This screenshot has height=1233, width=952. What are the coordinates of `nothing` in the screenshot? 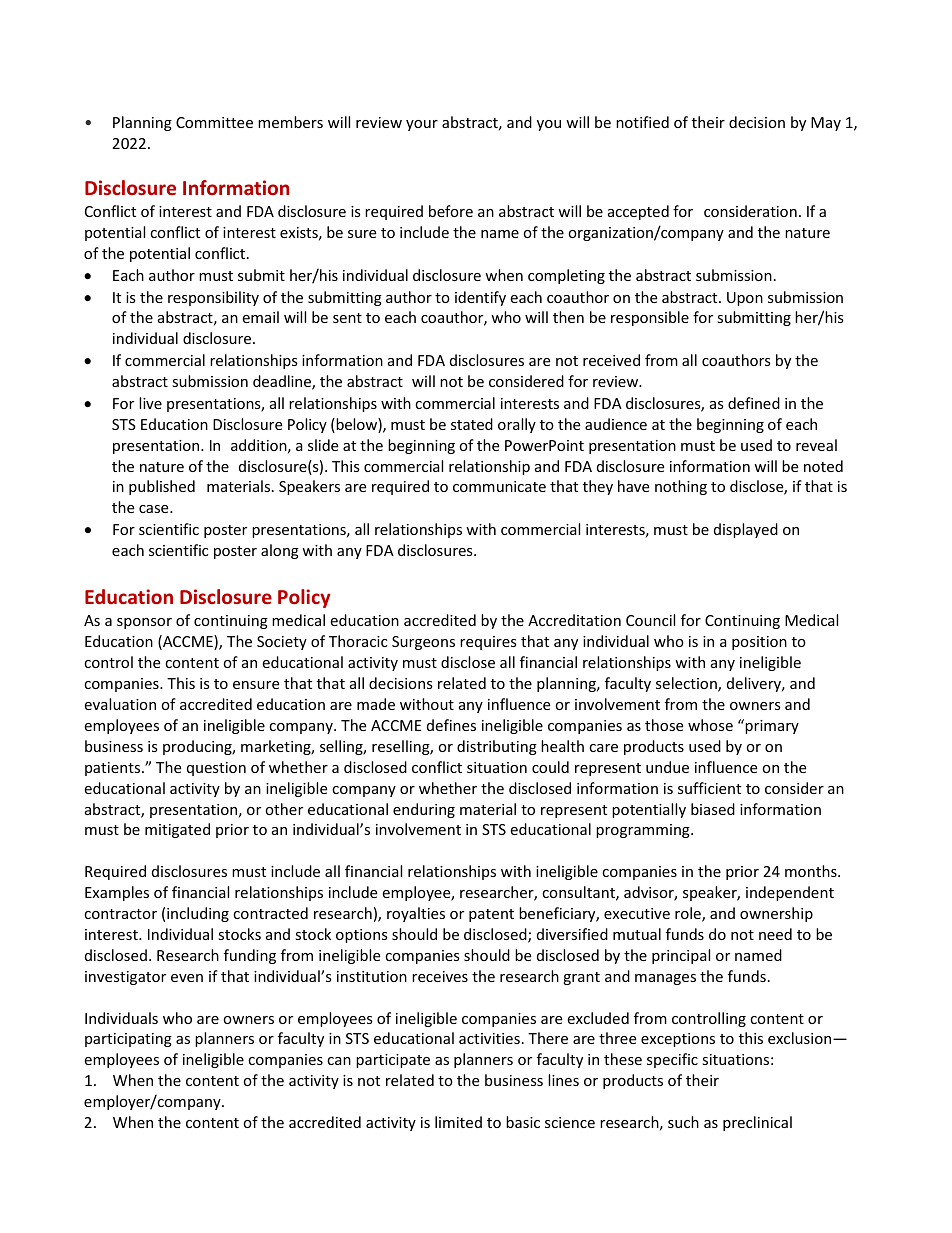 It's located at (681, 487).
